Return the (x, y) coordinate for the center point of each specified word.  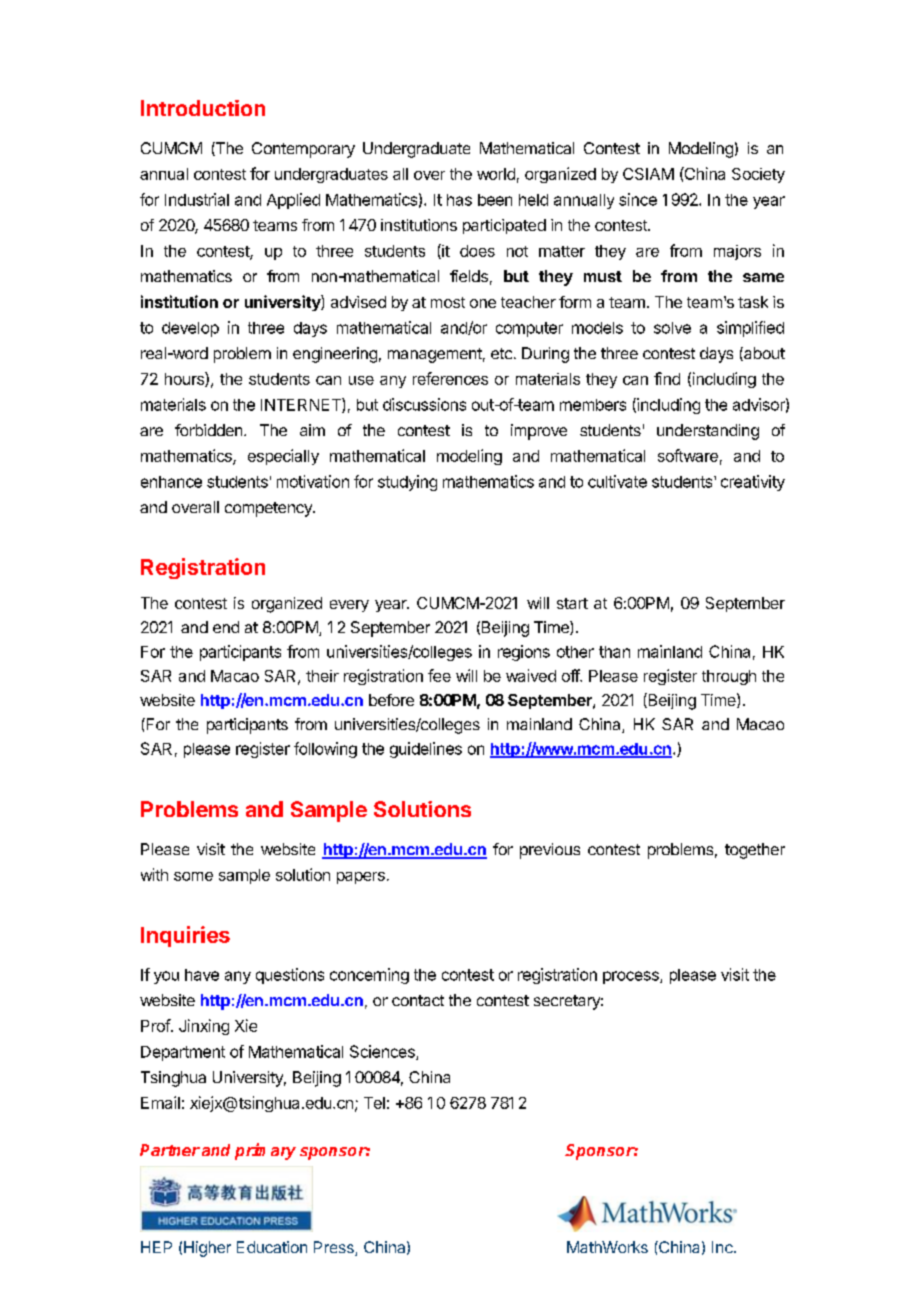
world (496, 174)
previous (550, 851)
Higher (207, 1249)
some (193, 876)
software (688, 455)
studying (407, 483)
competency (269, 509)
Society (758, 175)
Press (335, 1248)
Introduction (203, 108)
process (632, 977)
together (755, 851)
